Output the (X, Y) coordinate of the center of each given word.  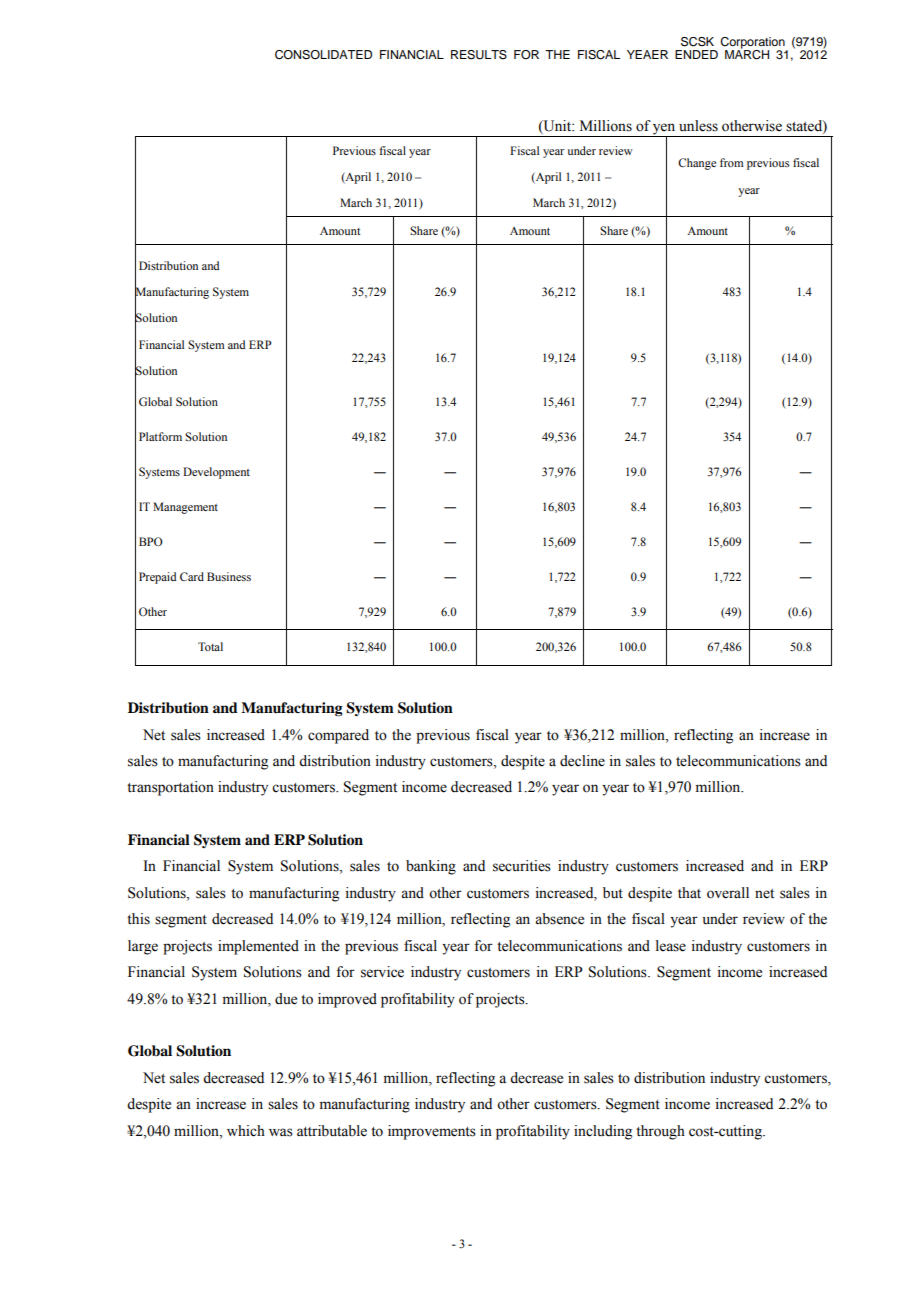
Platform (160, 436)
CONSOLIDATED (323, 55)
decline (582, 761)
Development (216, 473)
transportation (170, 788)
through (660, 1132)
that (689, 892)
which (246, 1131)
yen (664, 130)
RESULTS (479, 55)
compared (338, 736)
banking (431, 867)
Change (697, 164)
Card (192, 576)
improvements (432, 1132)
